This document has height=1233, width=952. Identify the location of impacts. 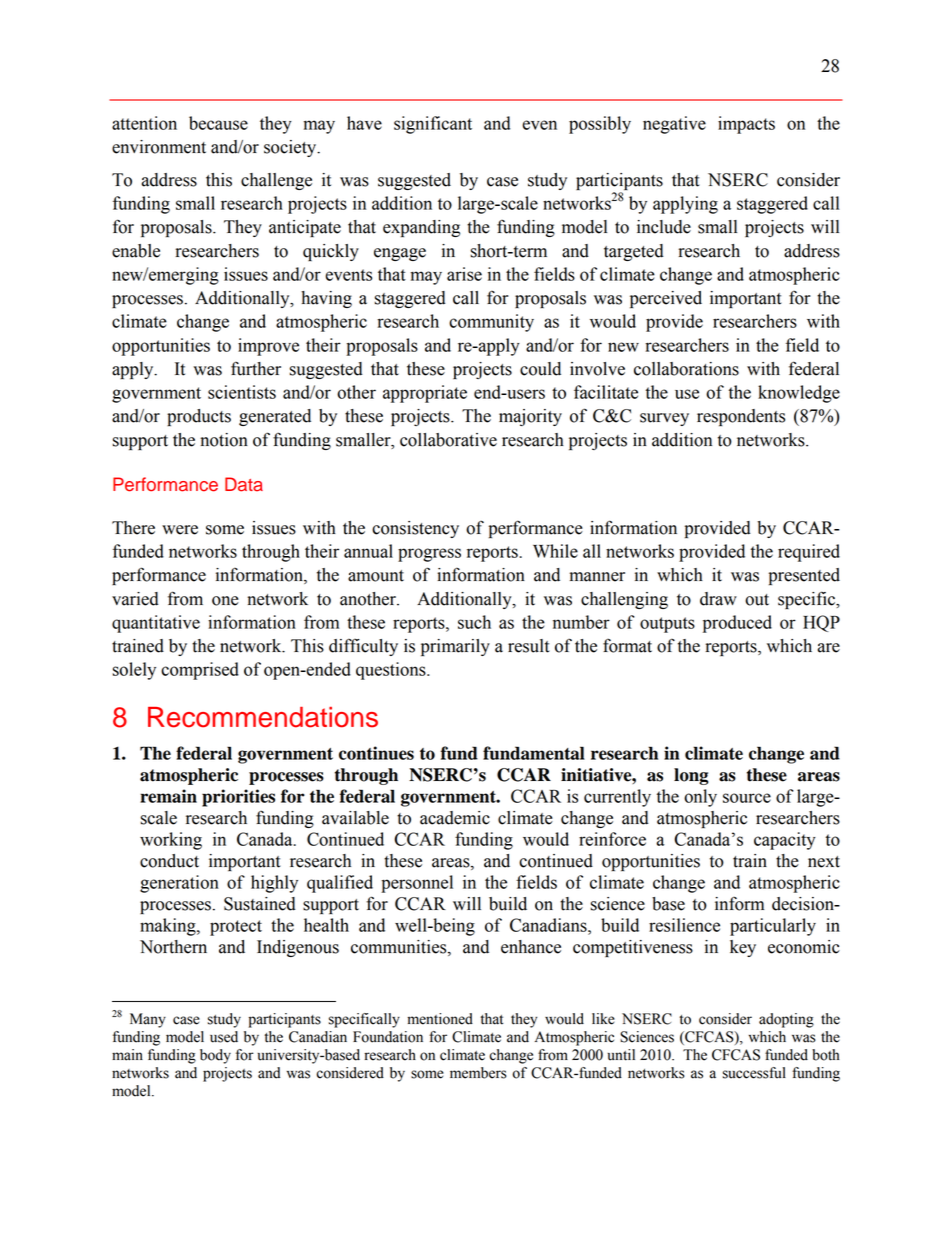
(746, 125).
